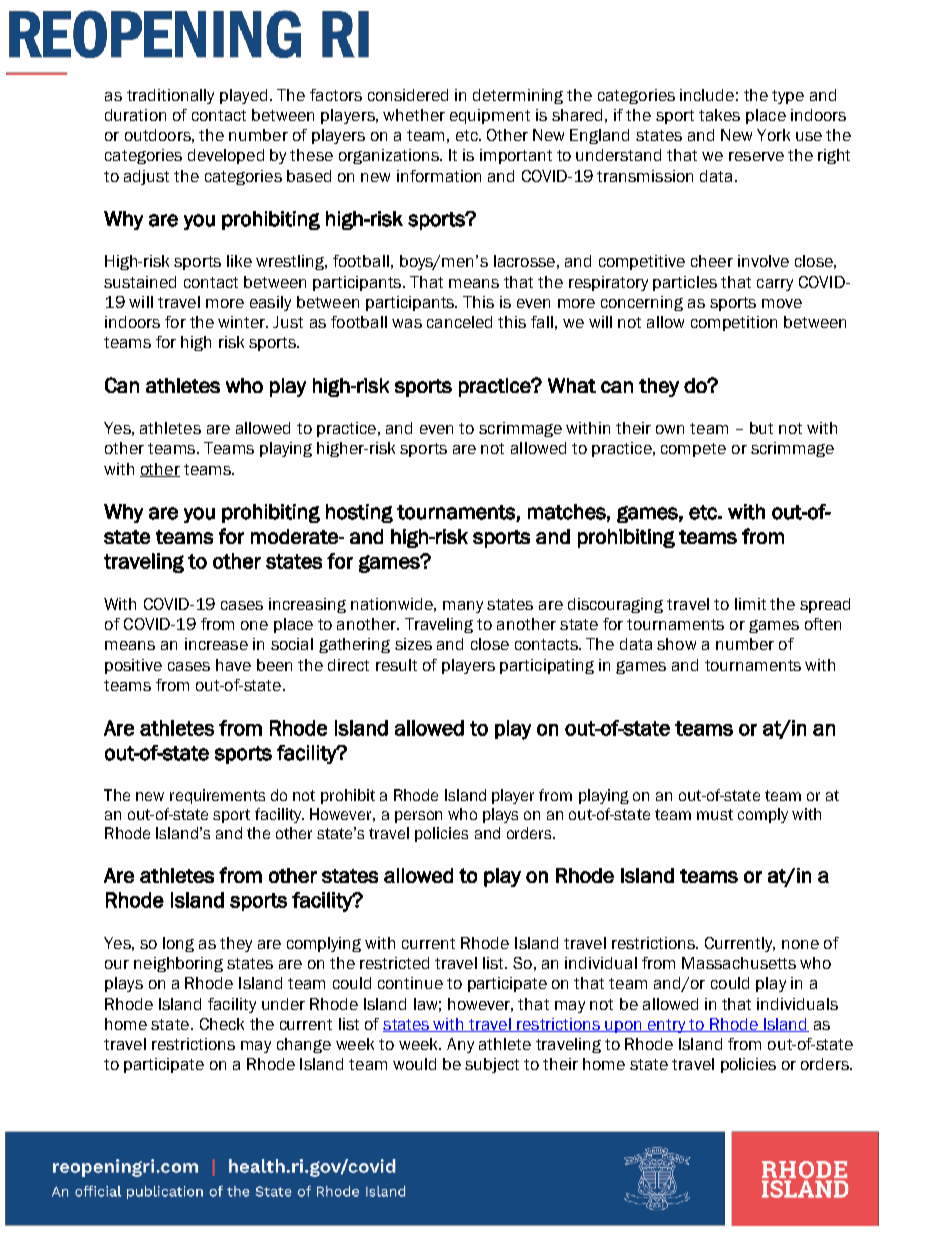 This screenshot has width=952, height=1233. Describe the element at coordinates (222, 1024) in the screenshot. I see `Check` at that location.
